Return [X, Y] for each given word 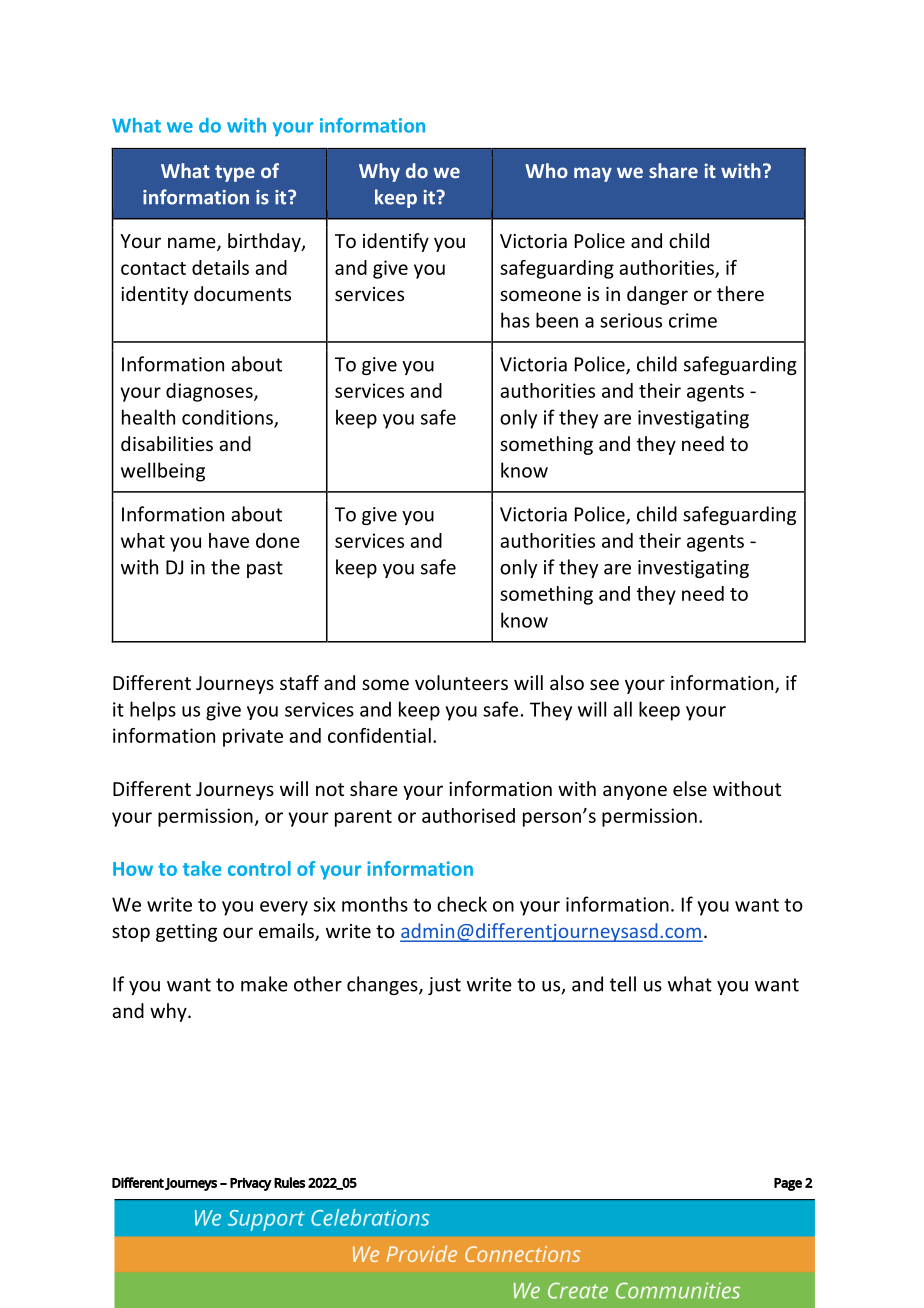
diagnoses [210, 392]
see [604, 684]
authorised [468, 815]
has [515, 320]
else [690, 788]
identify [396, 242]
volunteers [461, 682]
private [253, 737]
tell [623, 984]
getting [186, 933]
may [593, 174]
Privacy [251, 1184]
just [444, 986]
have [229, 540]
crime [693, 320]
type [235, 173]
